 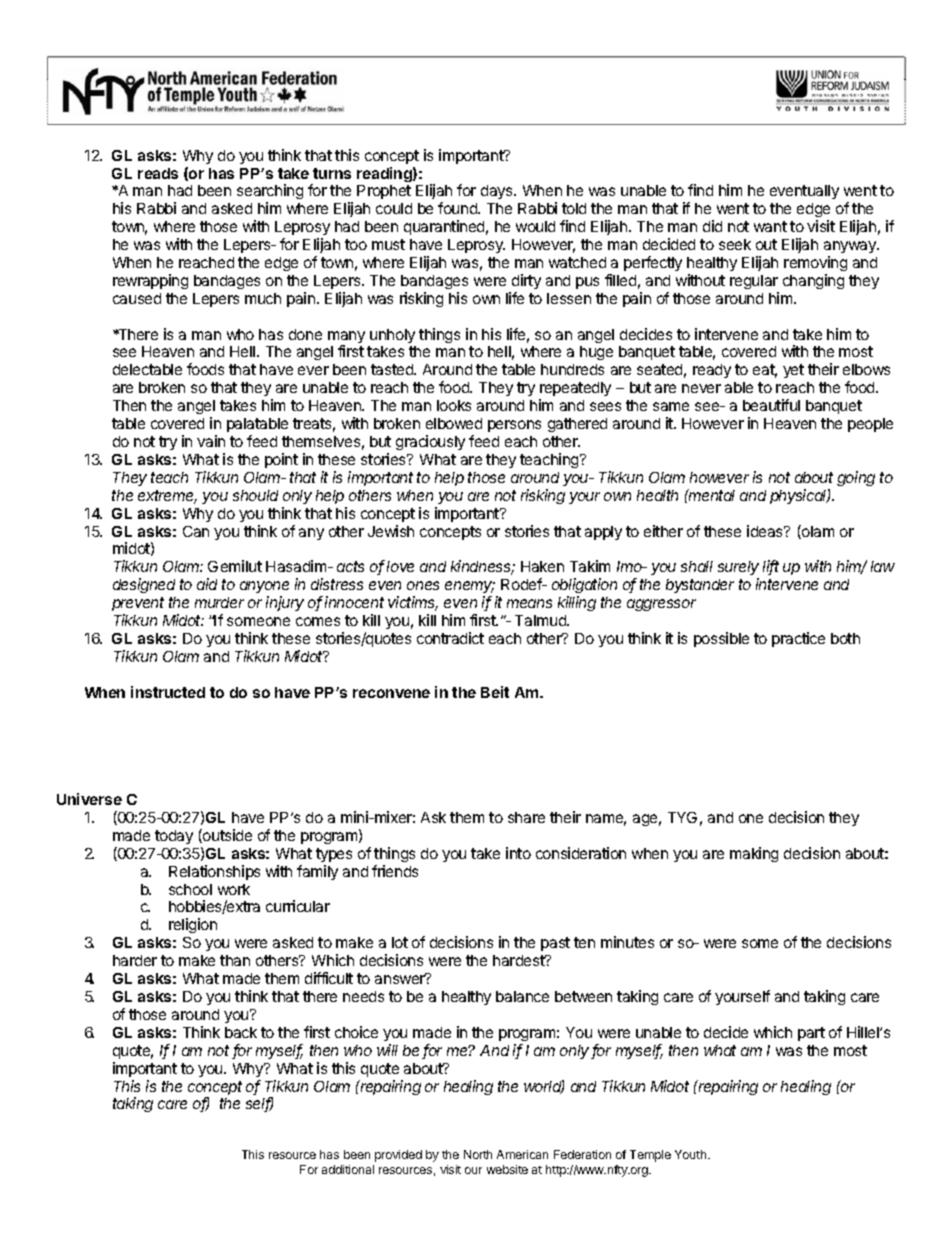 What do you see at coordinates (168, 692) in the screenshot?
I see `instructed` at bounding box center [168, 692].
